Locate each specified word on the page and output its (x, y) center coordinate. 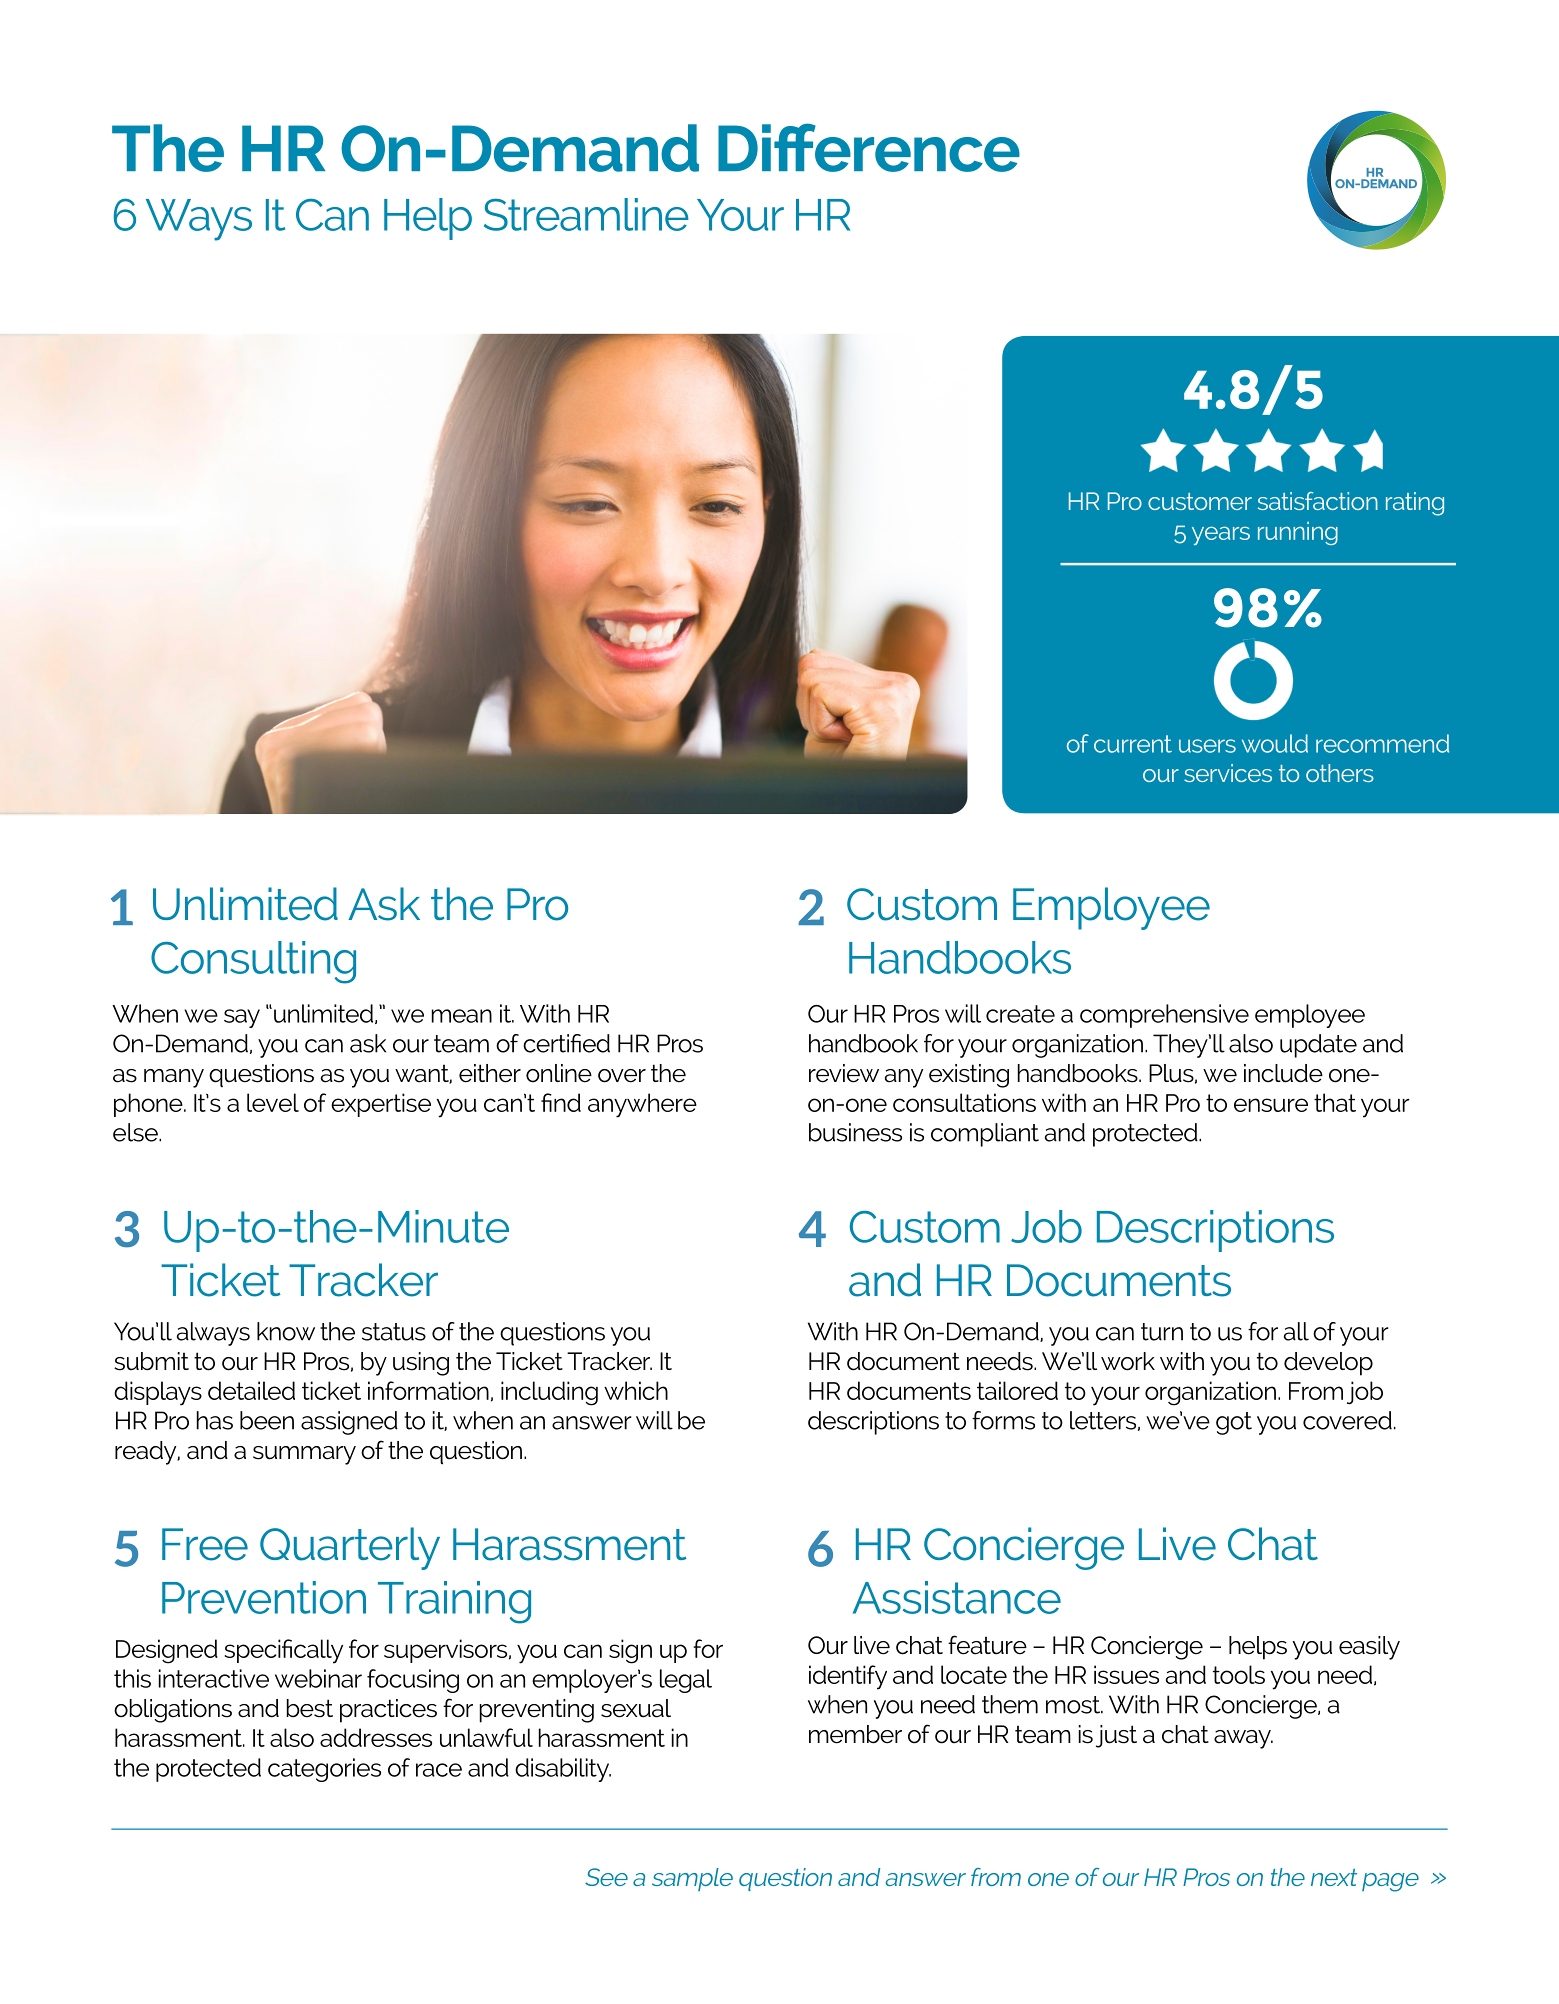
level (273, 1102)
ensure (1271, 1105)
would (1275, 743)
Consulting (253, 962)
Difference (869, 147)
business (855, 1132)
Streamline (586, 214)
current (1133, 744)
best (310, 1708)
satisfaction (1318, 501)
